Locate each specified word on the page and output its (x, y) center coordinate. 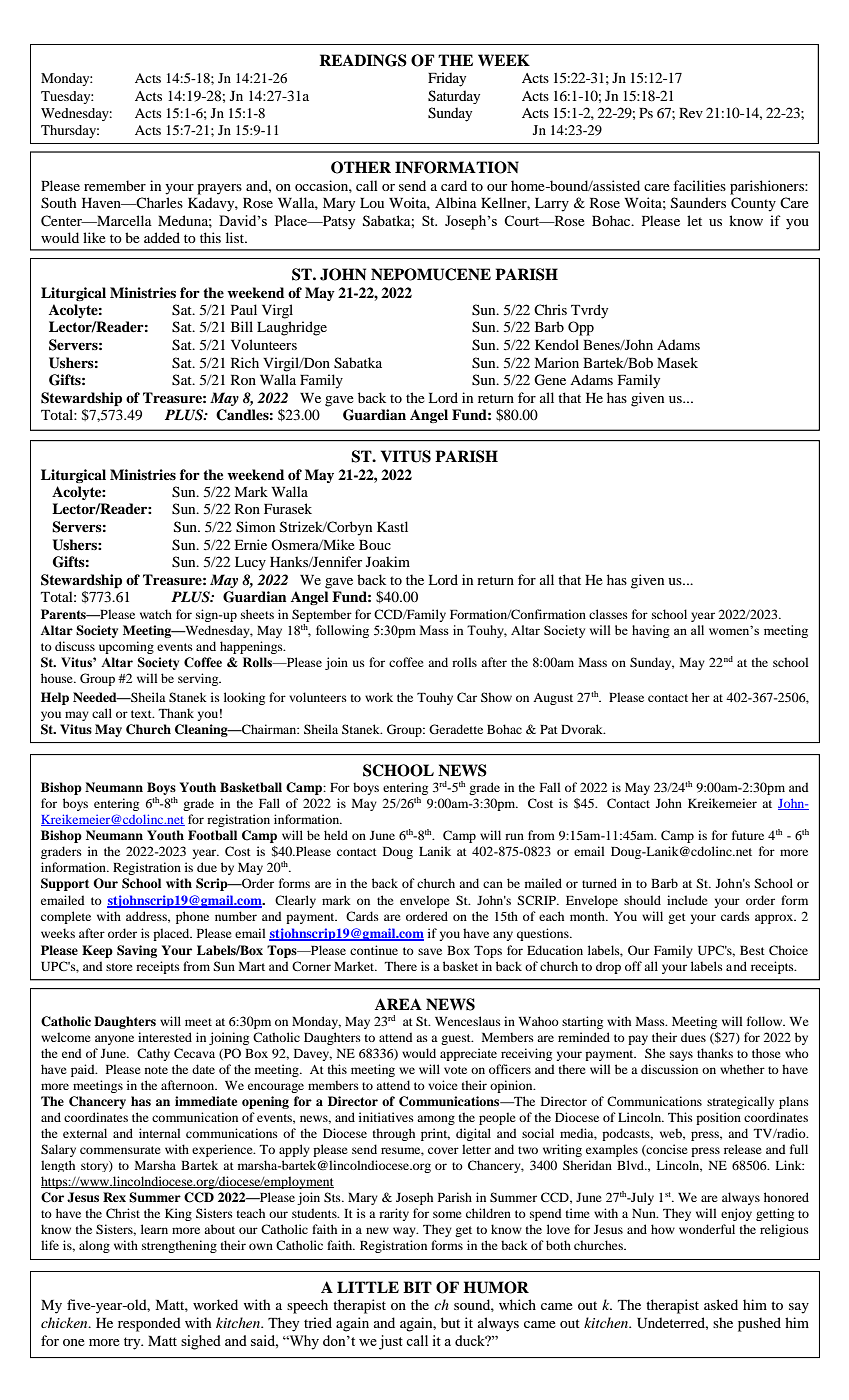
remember (115, 185)
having (651, 631)
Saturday (454, 97)
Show (496, 697)
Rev (691, 113)
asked (721, 1304)
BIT (417, 1287)
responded (149, 1324)
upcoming (126, 647)
